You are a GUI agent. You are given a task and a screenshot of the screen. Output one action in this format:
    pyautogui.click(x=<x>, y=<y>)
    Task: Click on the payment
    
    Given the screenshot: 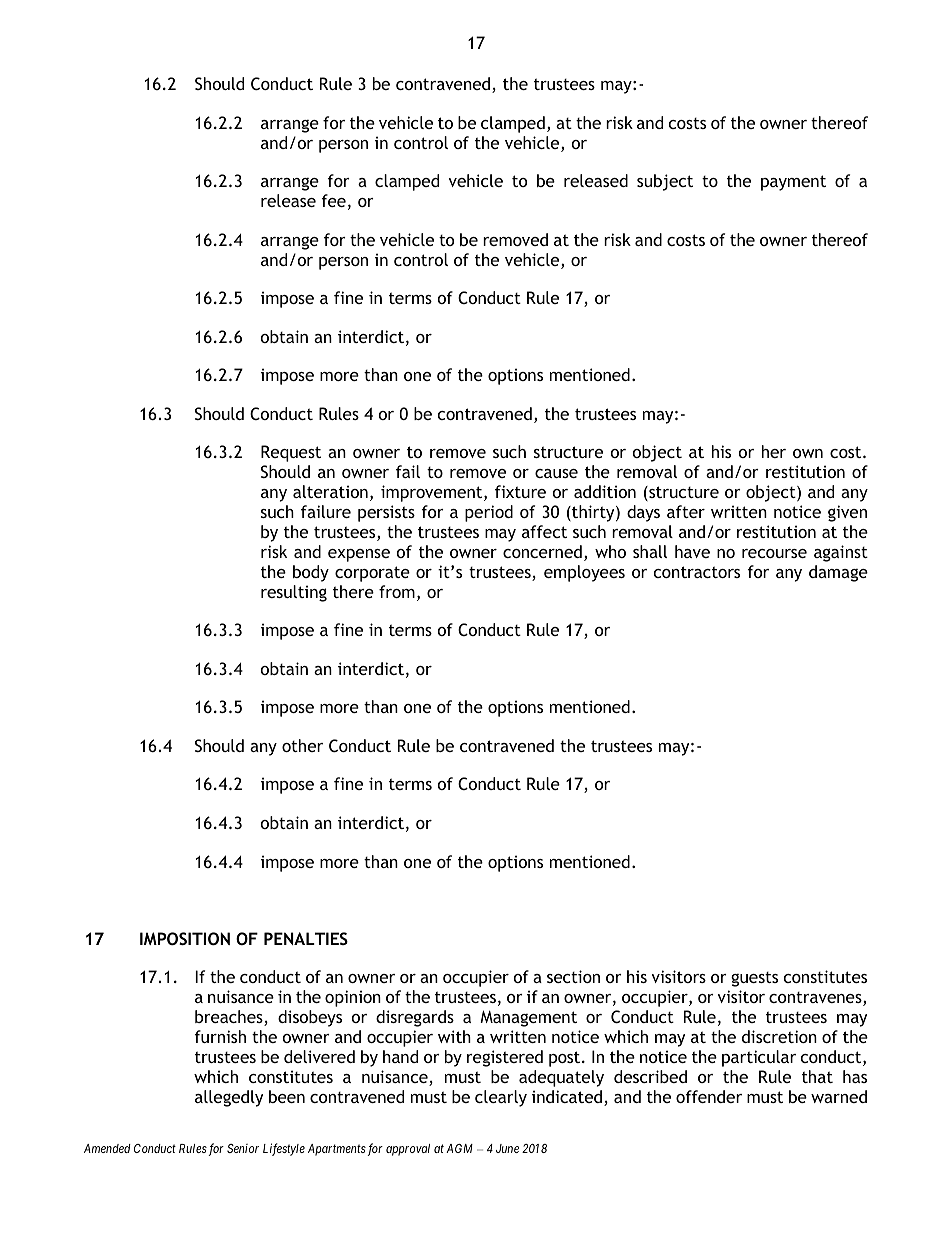 What is the action you would take?
    pyautogui.click(x=793, y=183)
